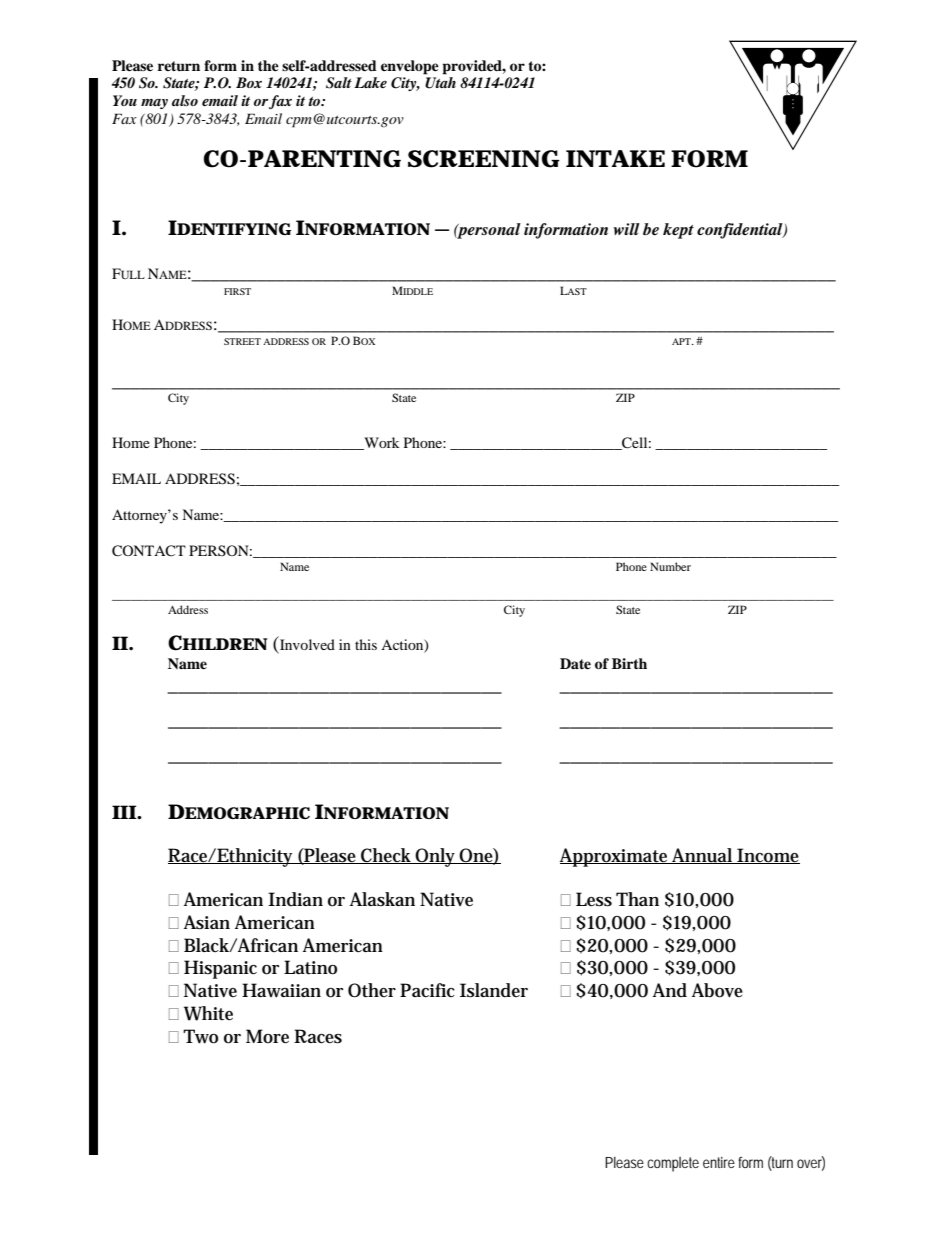 The image size is (952, 1233). I want to click on Asian, so click(207, 922).
